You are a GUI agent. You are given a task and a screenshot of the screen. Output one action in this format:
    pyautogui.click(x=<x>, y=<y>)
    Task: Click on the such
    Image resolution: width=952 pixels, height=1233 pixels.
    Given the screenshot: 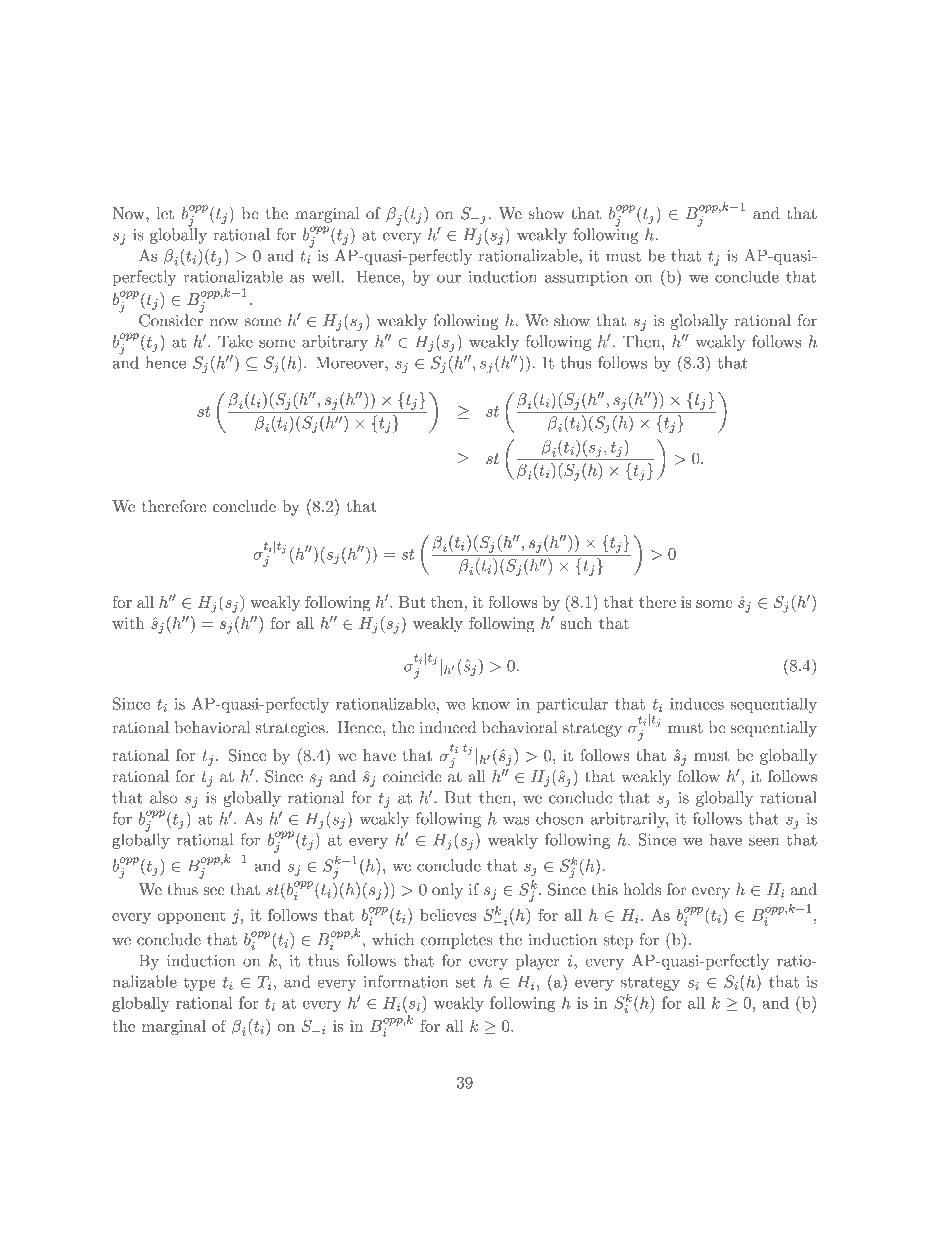 What is the action you would take?
    pyautogui.click(x=576, y=623)
